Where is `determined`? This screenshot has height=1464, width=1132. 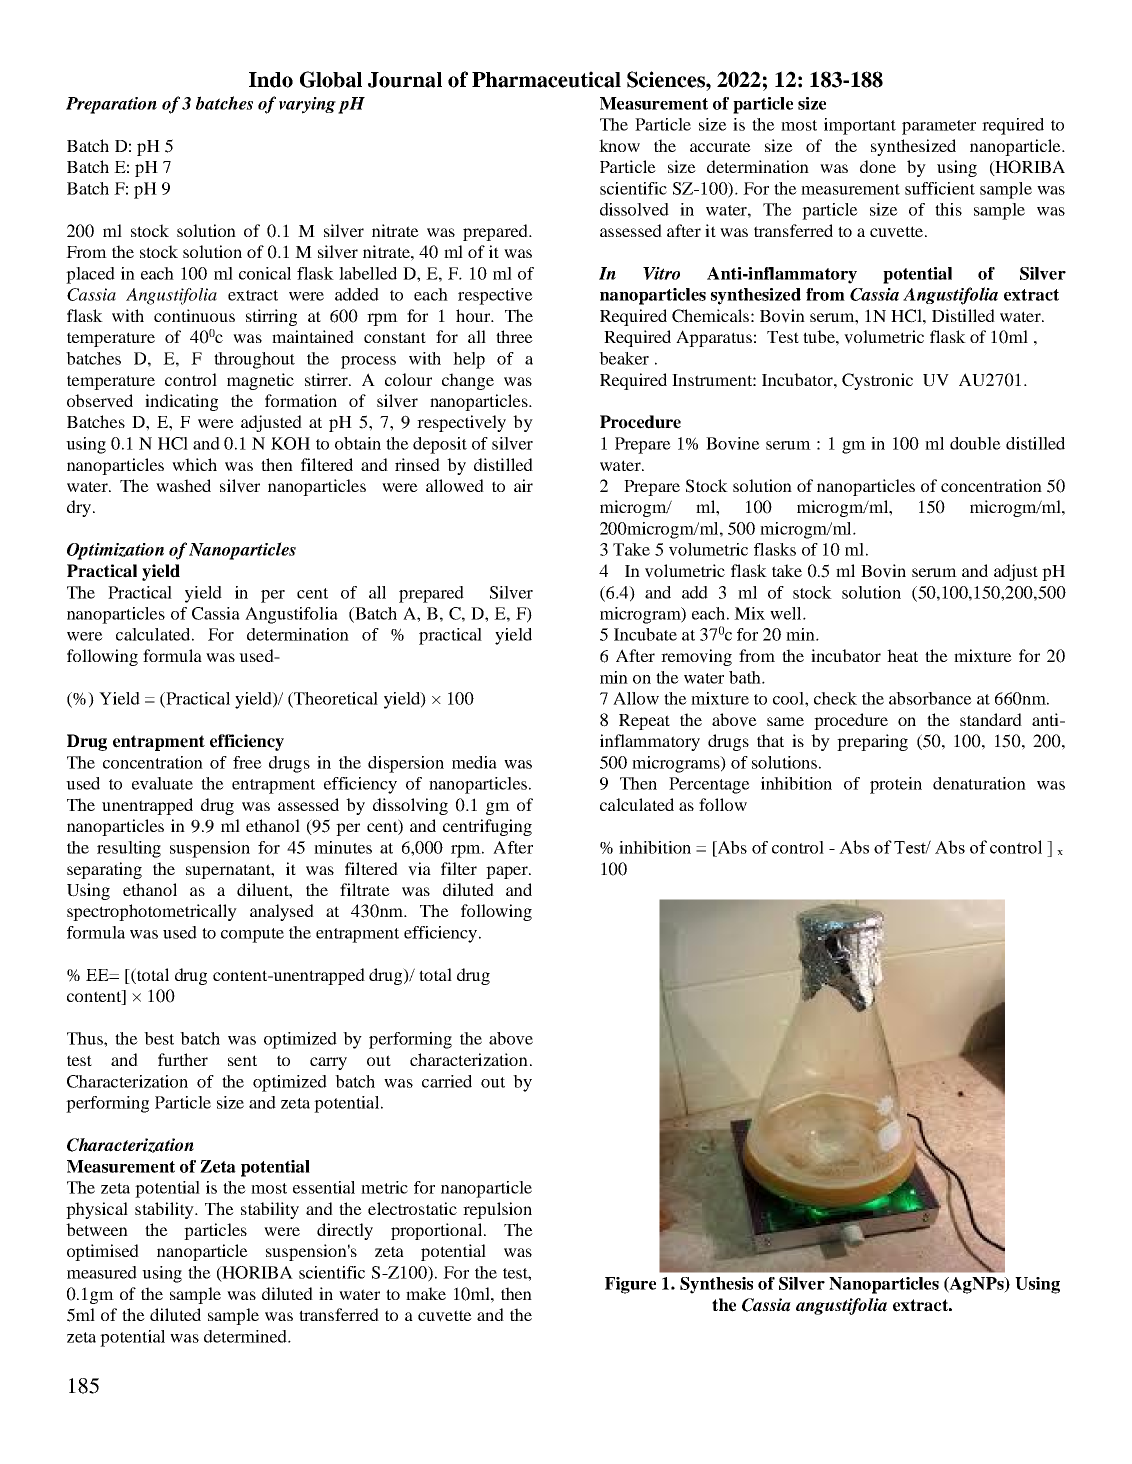 determined is located at coordinates (246, 1336).
